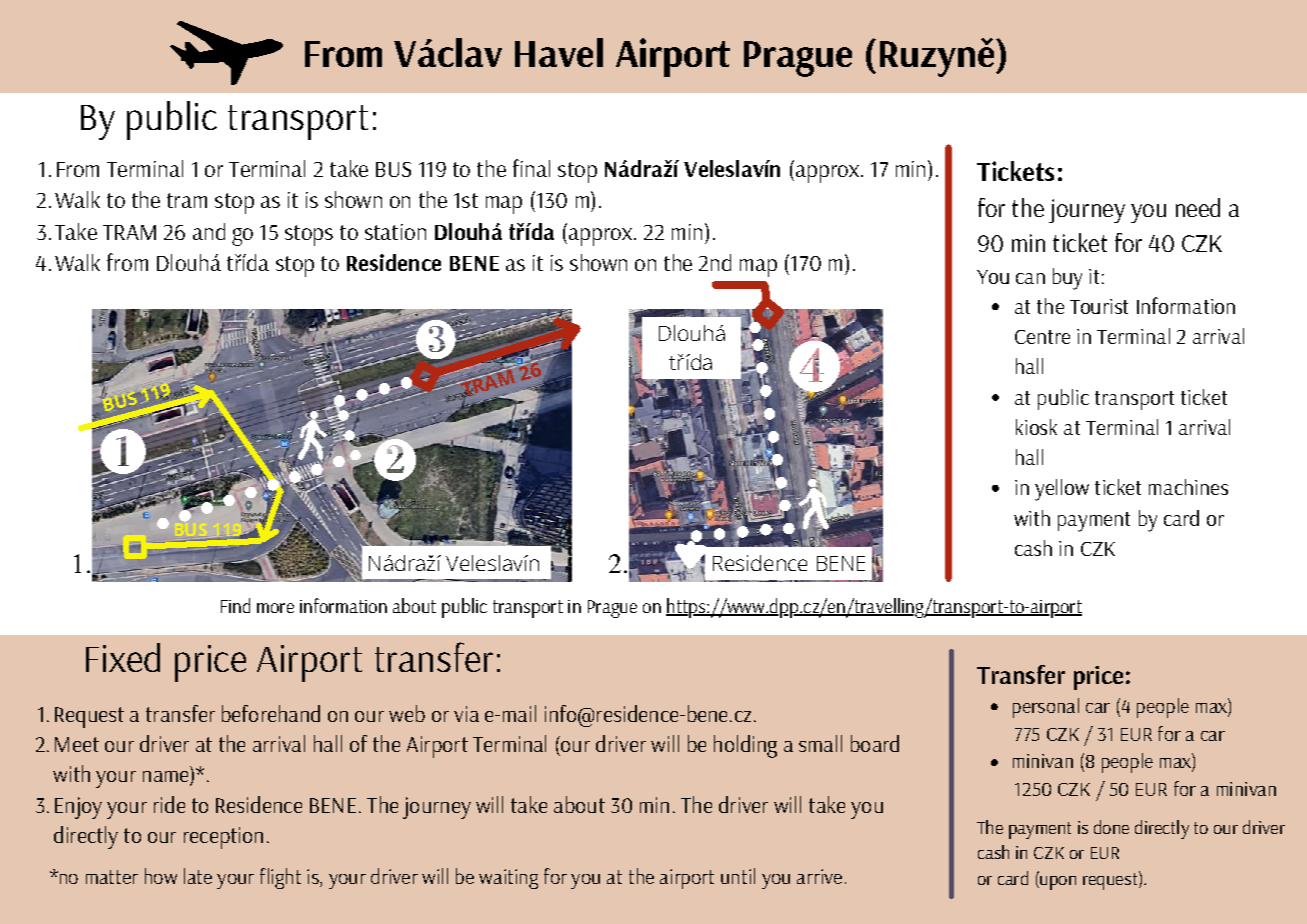  What do you see at coordinates (466, 714) in the document?
I see `via` at bounding box center [466, 714].
